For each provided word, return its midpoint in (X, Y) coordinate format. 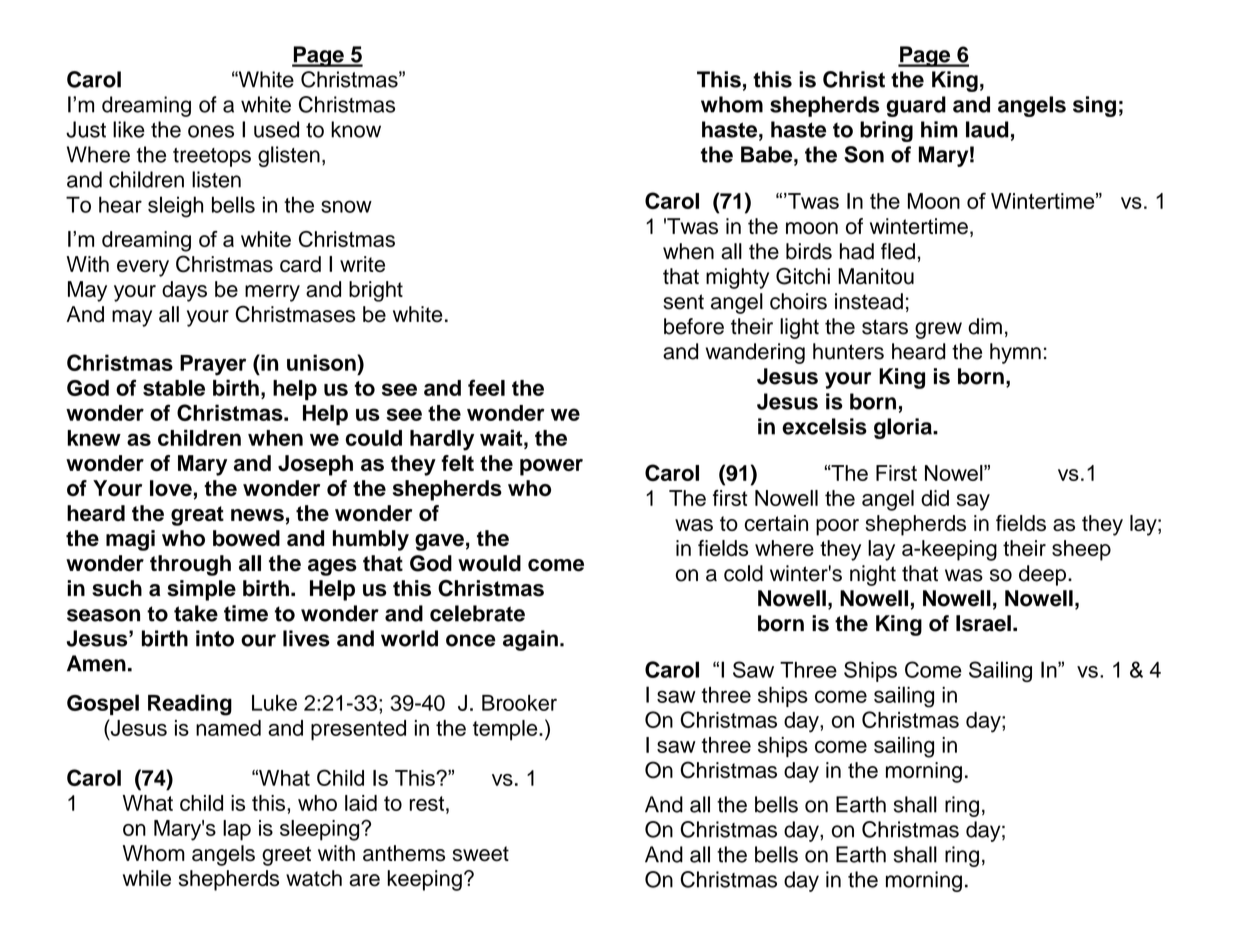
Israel (983, 623)
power (551, 467)
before (694, 326)
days (184, 291)
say (973, 502)
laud (987, 129)
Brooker (519, 703)
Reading (190, 705)
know (356, 129)
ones (211, 131)
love (171, 488)
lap (237, 830)
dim (985, 326)
